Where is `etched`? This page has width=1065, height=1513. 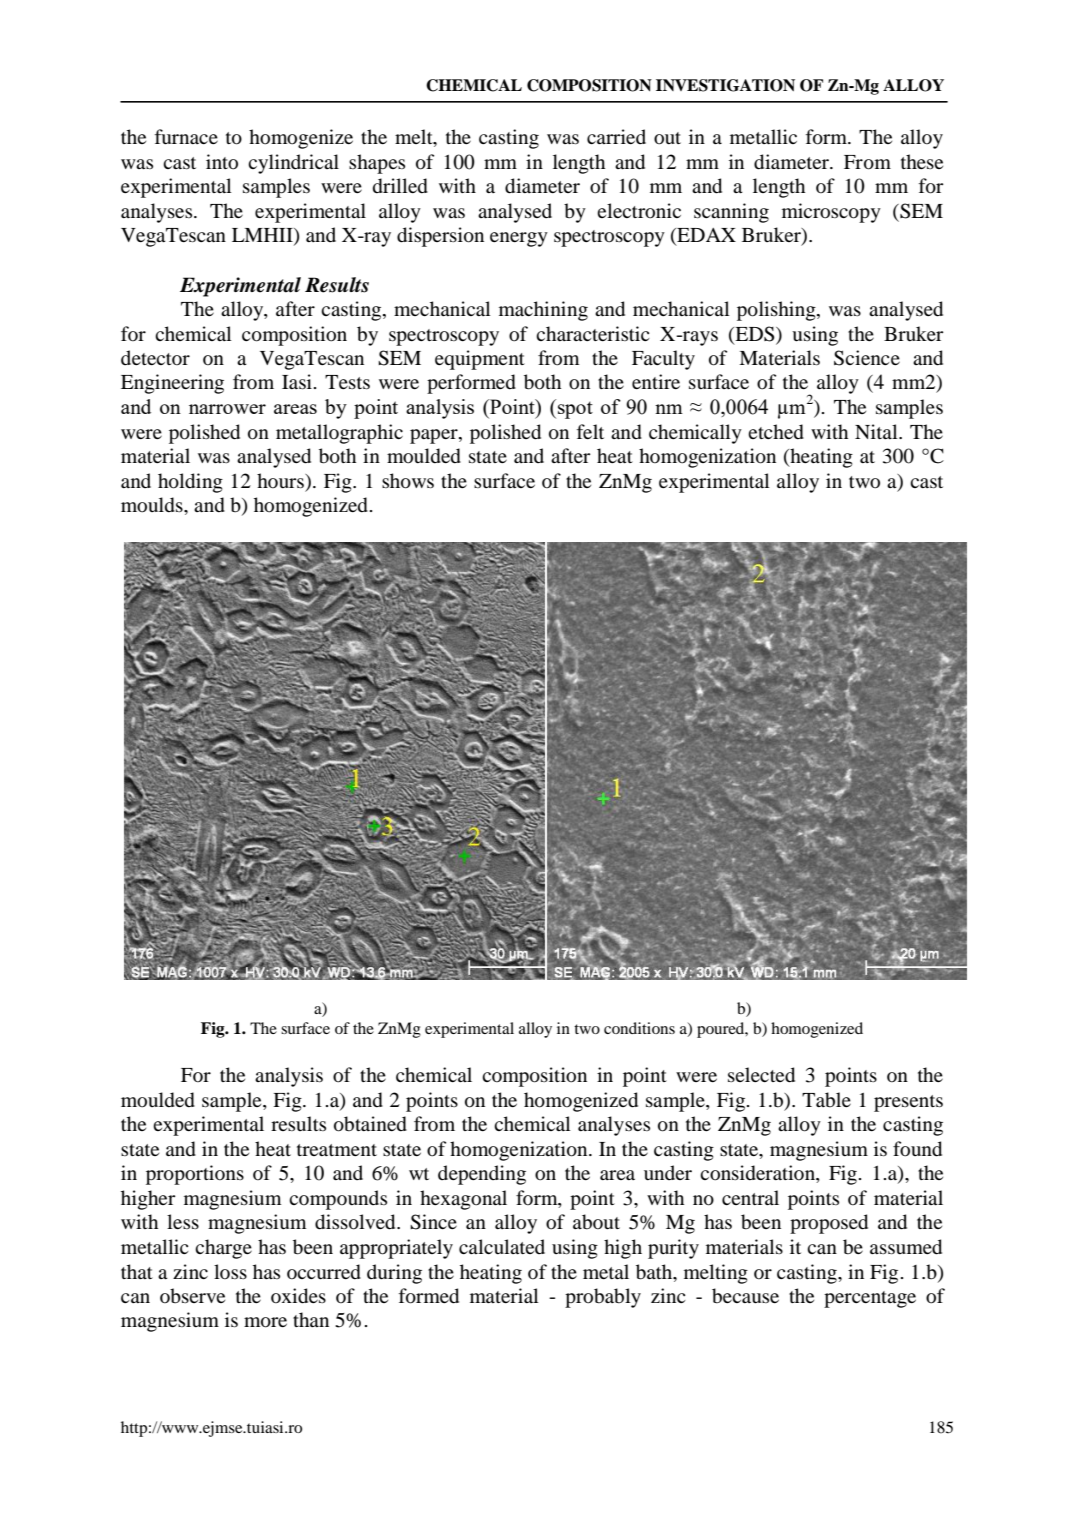
etched is located at coordinates (776, 432).
